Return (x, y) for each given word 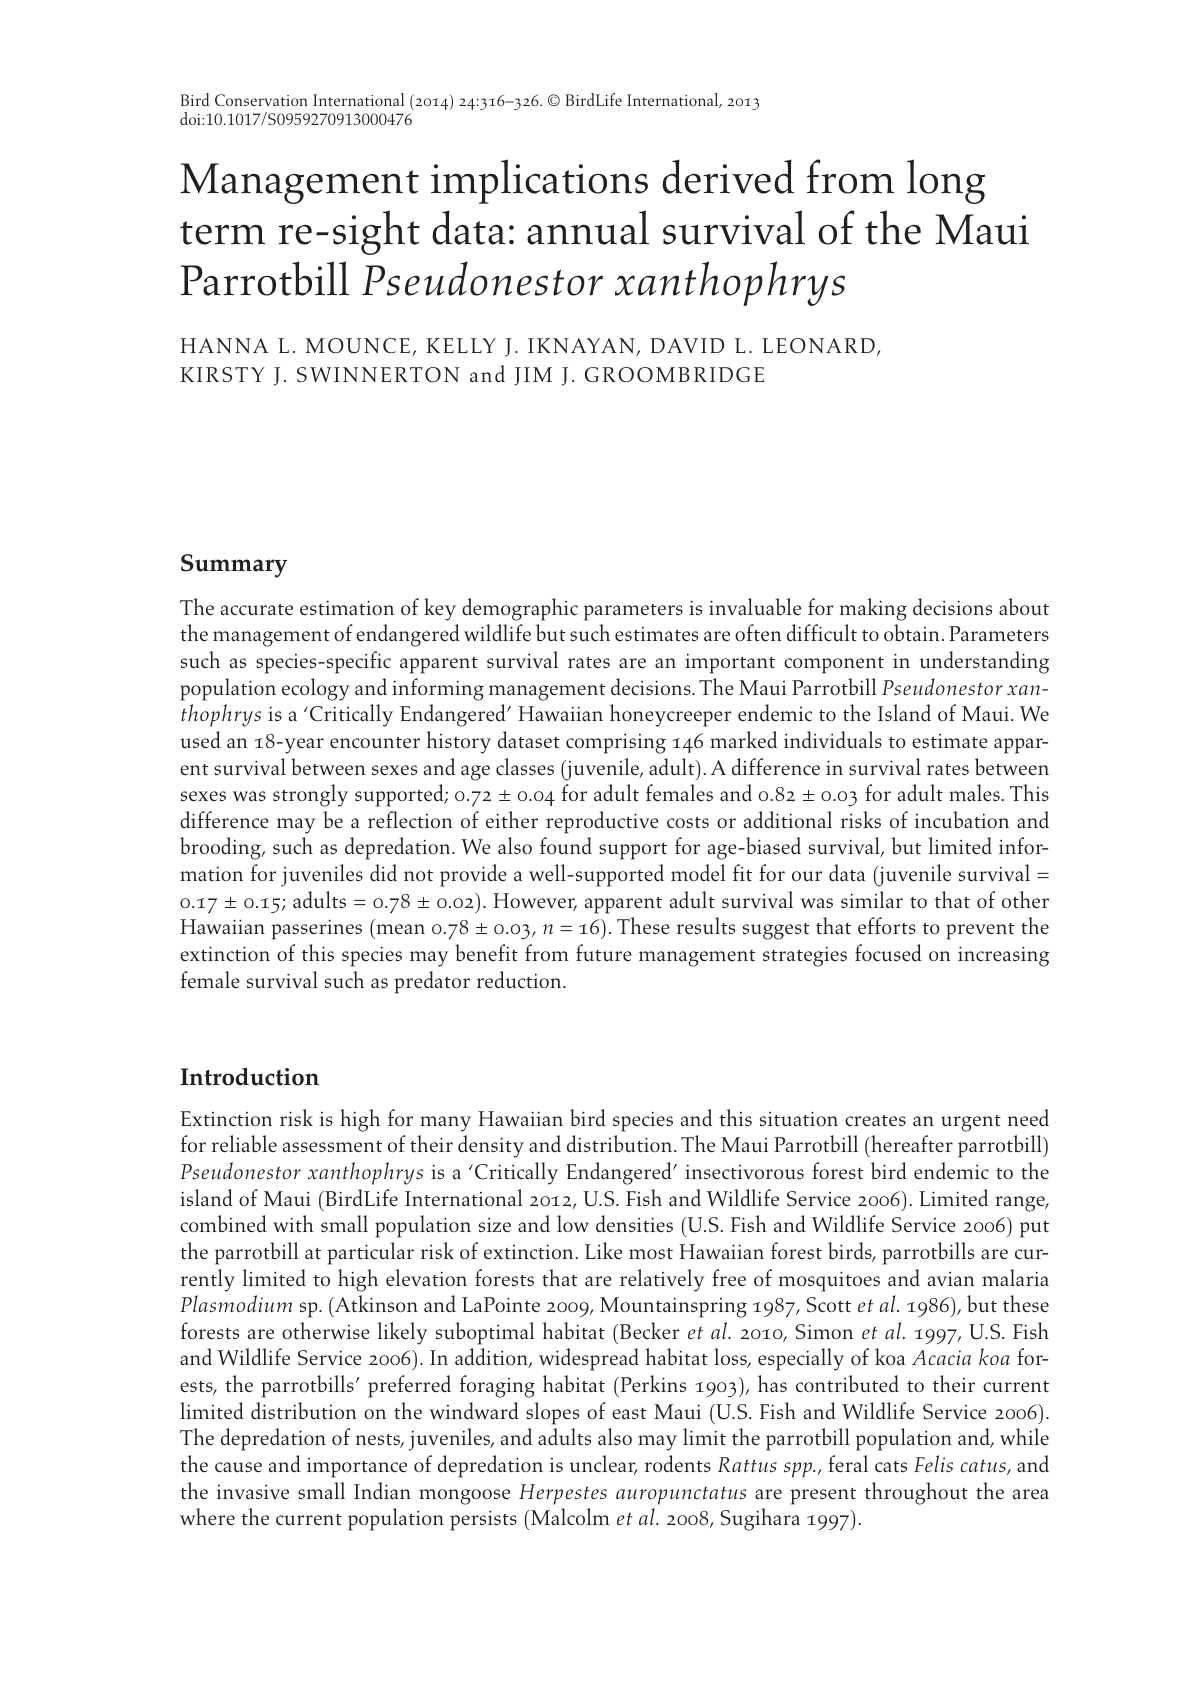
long (946, 181)
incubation (962, 820)
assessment (332, 1147)
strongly (310, 795)
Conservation (261, 100)
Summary (234, 566)
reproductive (602, 822)
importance (357, 1468)
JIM (533, 376)
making (873, 609)
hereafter (911, 1144)
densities (634, 1224)
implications (539, 181)
